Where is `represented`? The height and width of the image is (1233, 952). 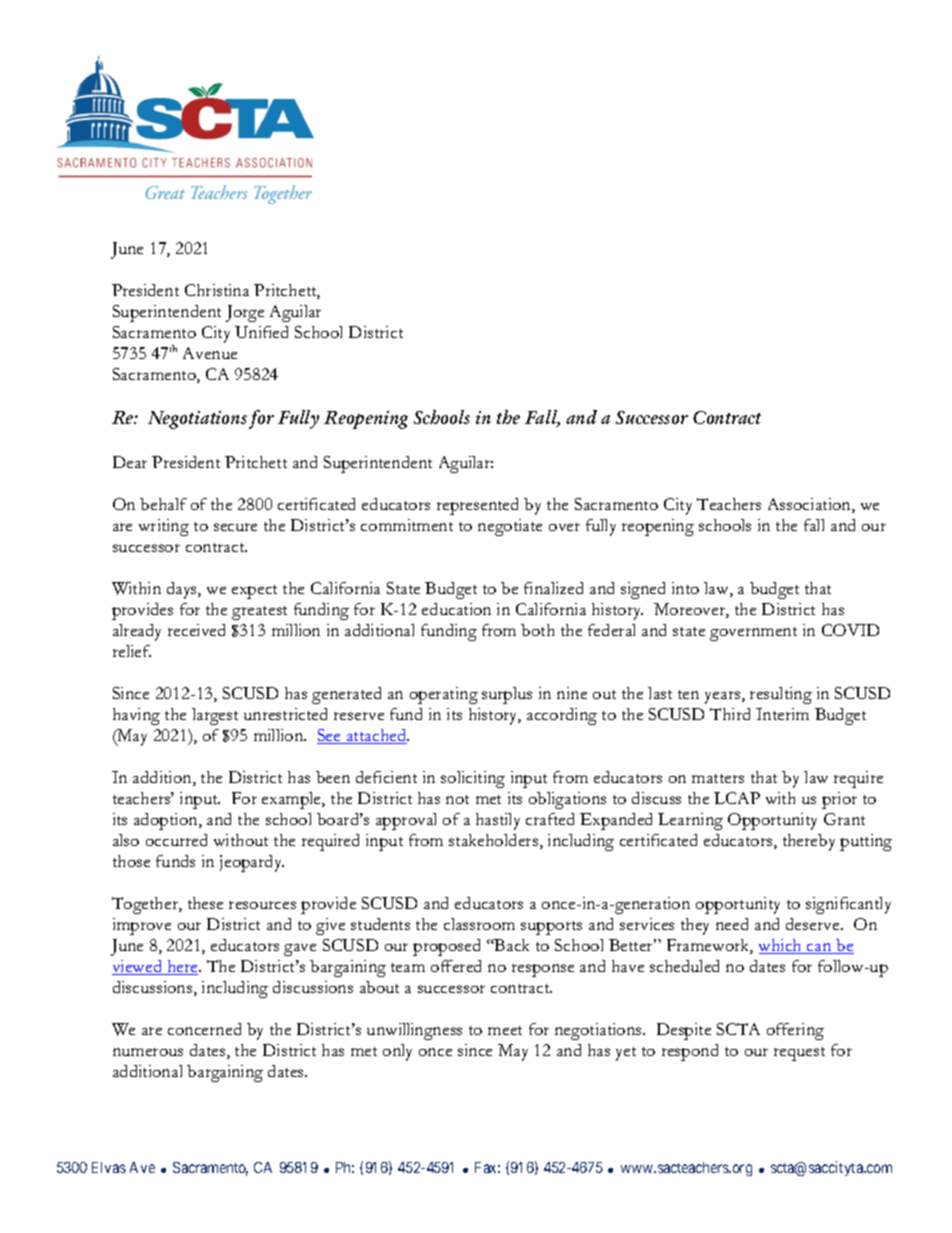 represented is located at coordinates (477, 506).
